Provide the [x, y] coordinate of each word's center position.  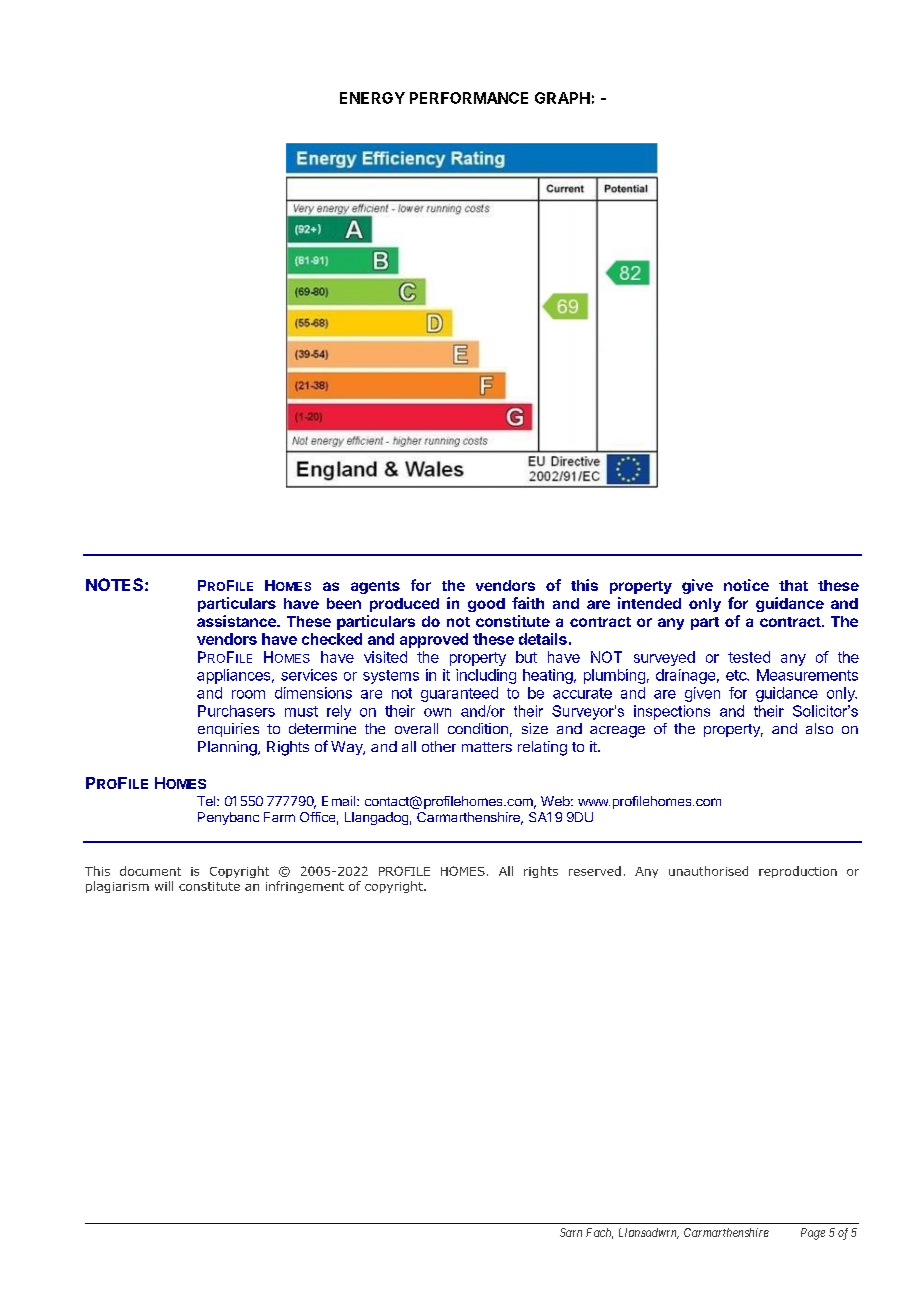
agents [375, 587]
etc [737, 675]
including [486, 676]
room [248, 694]
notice [746, 585]
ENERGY [372, 98]
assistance [237, 621]
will [164, 886]
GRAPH [562, 98]
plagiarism [117, 887]
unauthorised [708, 871]
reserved [595, 871]
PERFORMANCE [469, 98]
